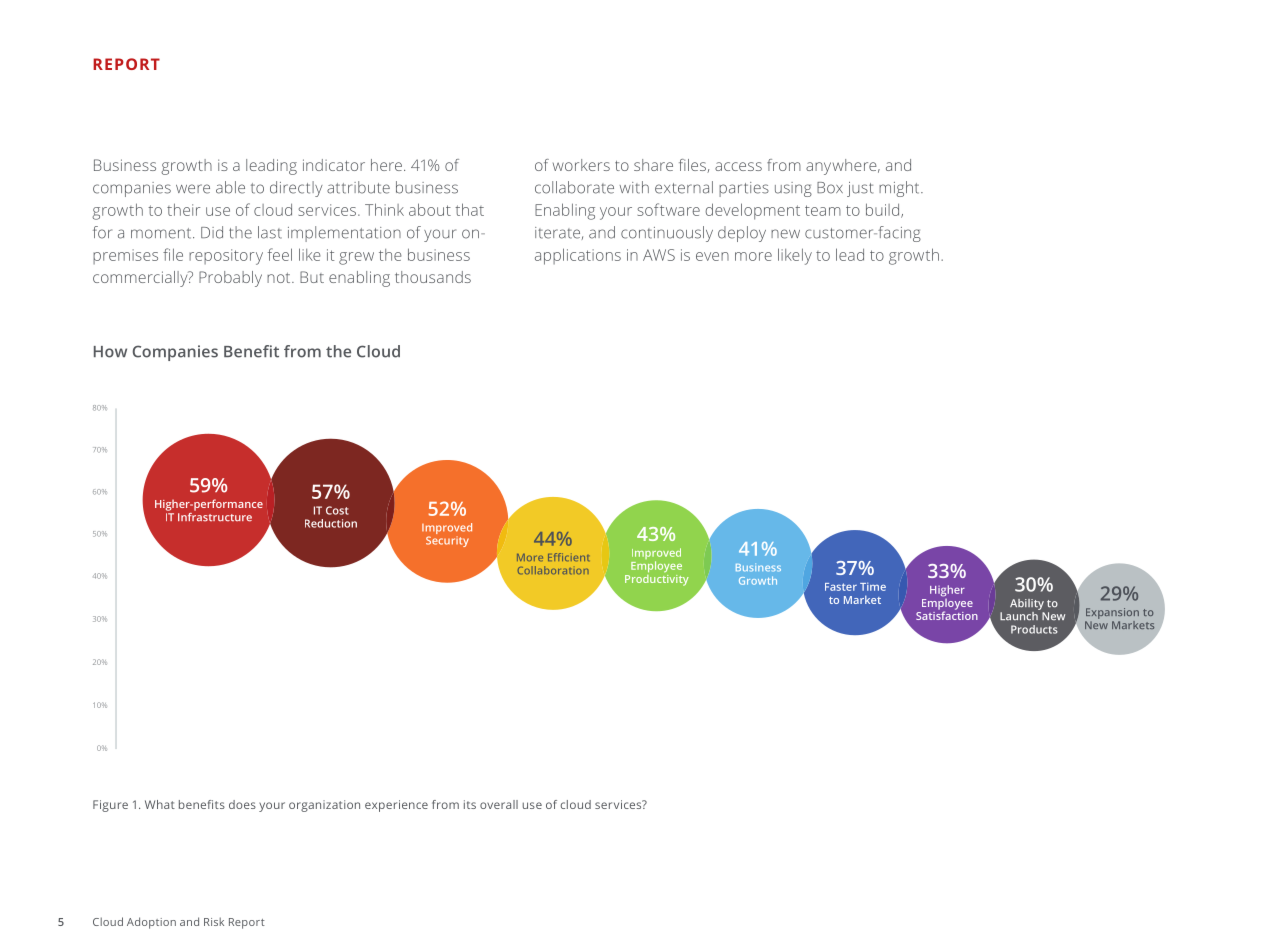 Image resolution: width=1270 pixels, height=952 pixels. I want to click on might, so click(900, 189).
